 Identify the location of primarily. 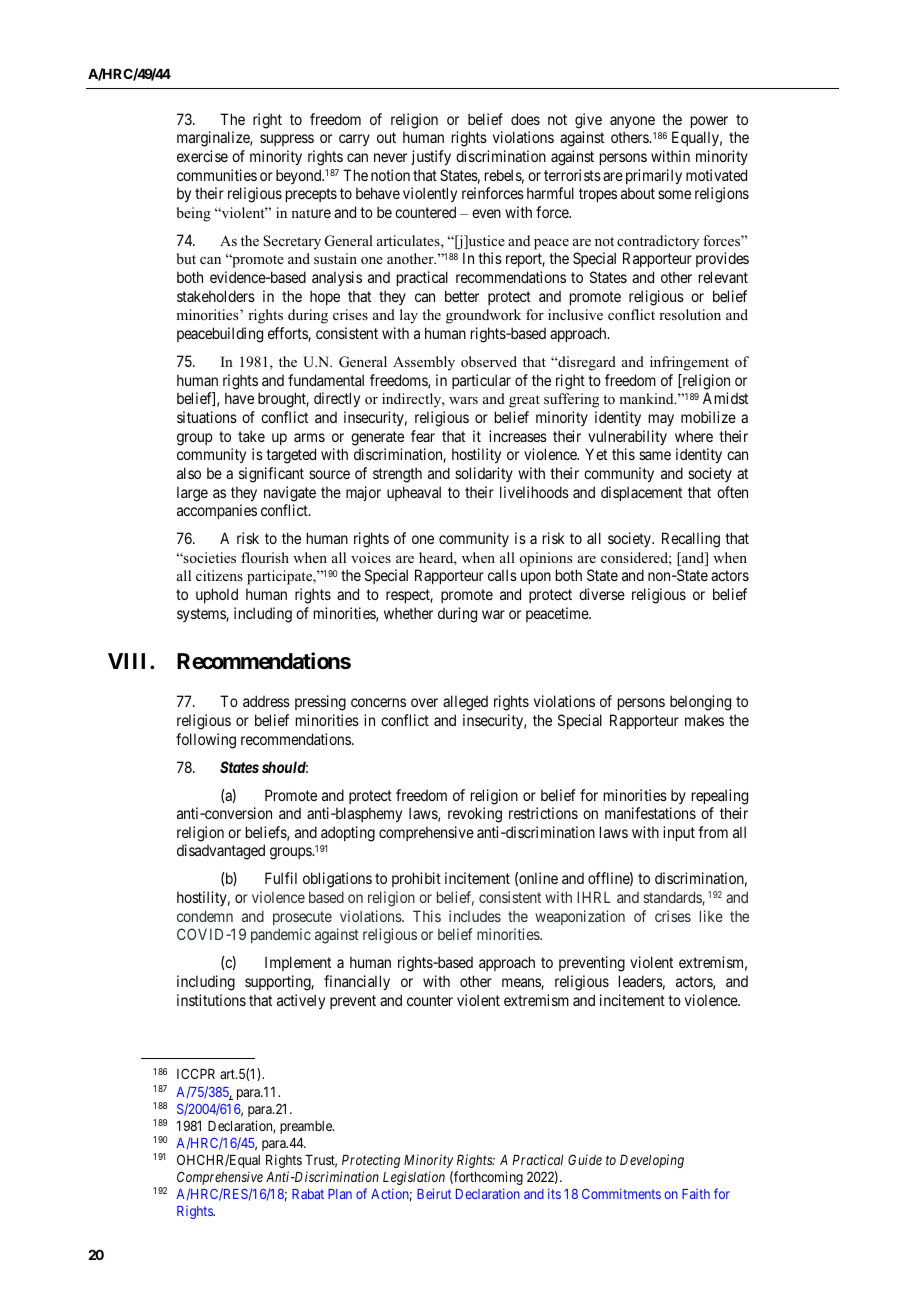
(654, 176).
